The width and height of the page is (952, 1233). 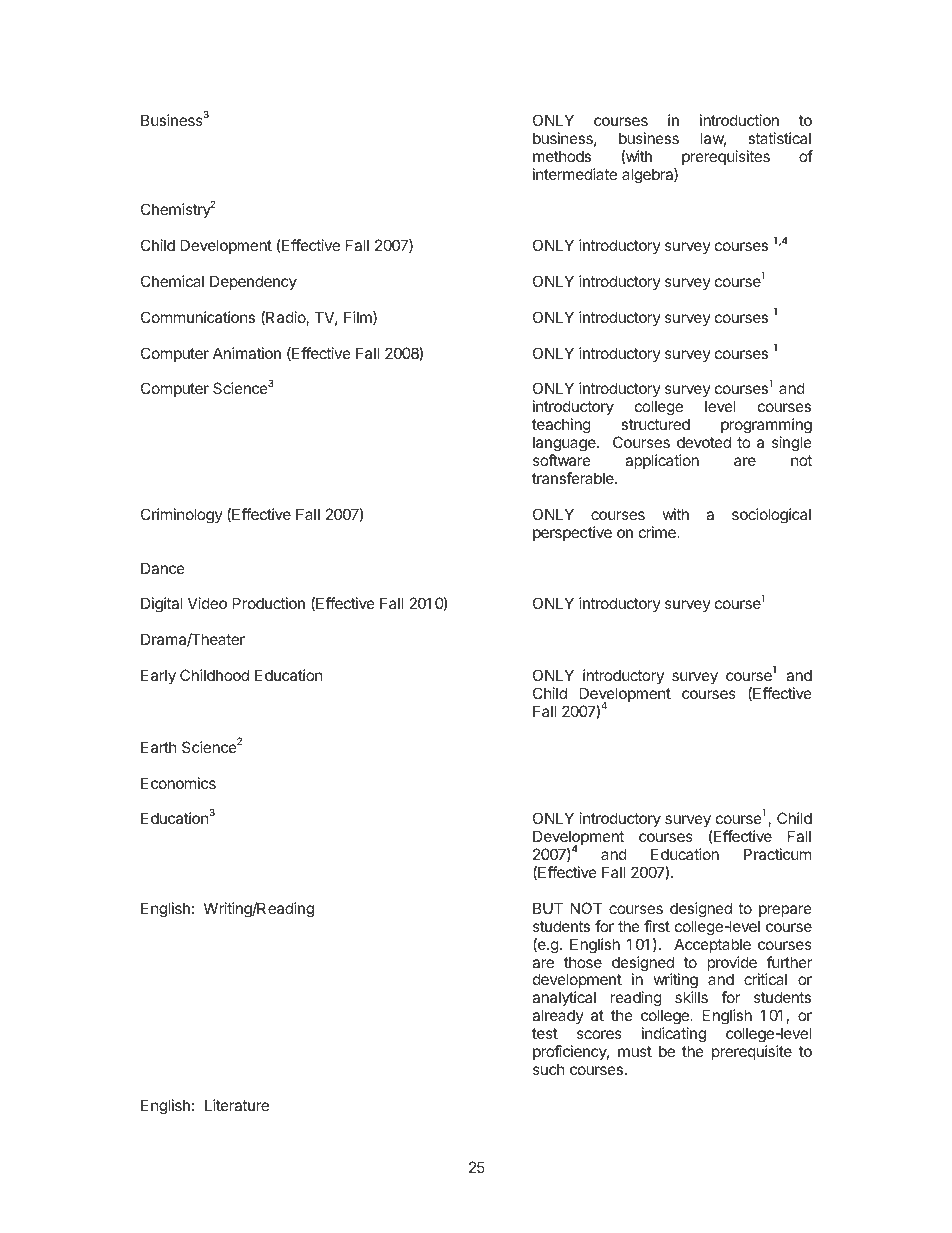 I want to click on transferable, so click(x=574, y=478).
